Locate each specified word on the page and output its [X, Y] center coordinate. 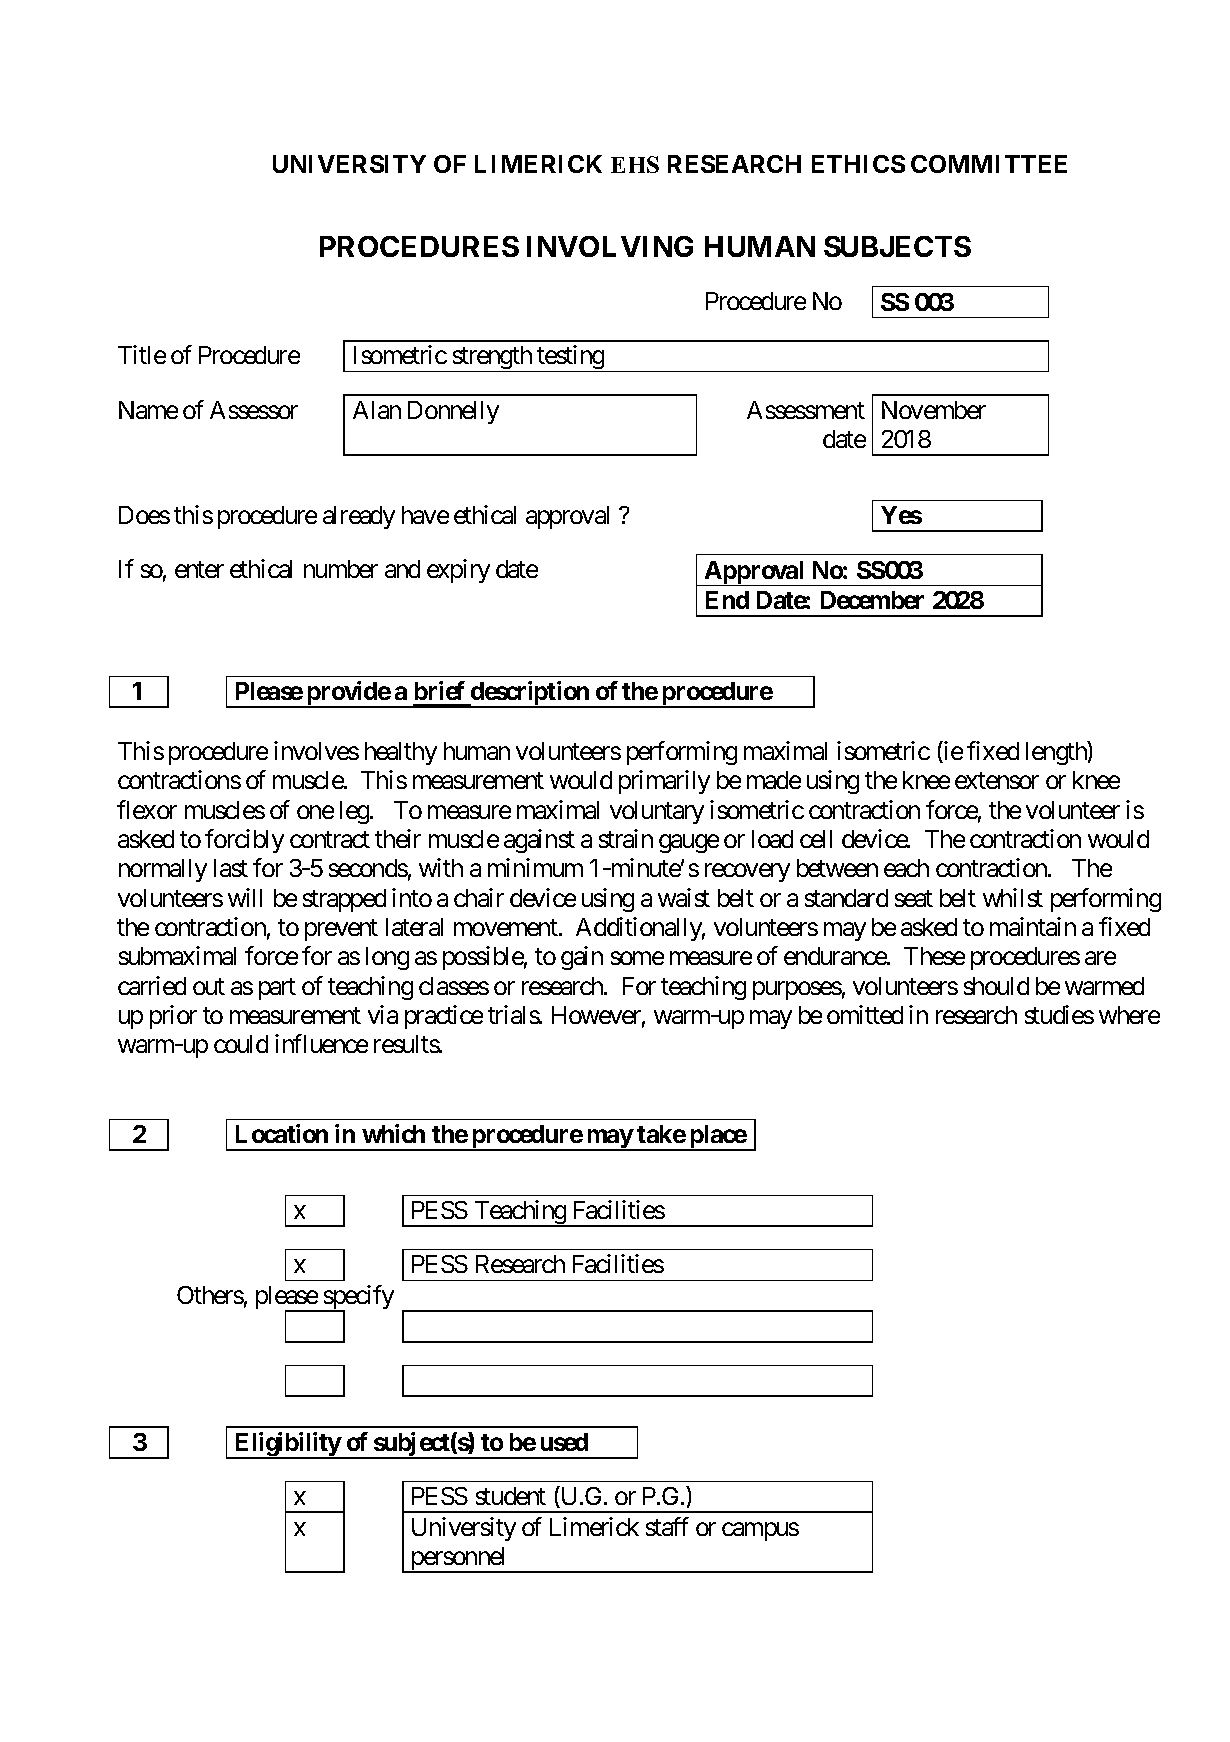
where [1129, 1015]
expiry [458, 571]
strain [626, 838]
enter [199, 570]
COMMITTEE [989, 164]
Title [142, 354]
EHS [635, 164]
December [872, 600]
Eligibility [287, 1445]
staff [667, 1526]
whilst [1013, 897]
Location [282, 1133]
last [231, 868]
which [393, 1133]
